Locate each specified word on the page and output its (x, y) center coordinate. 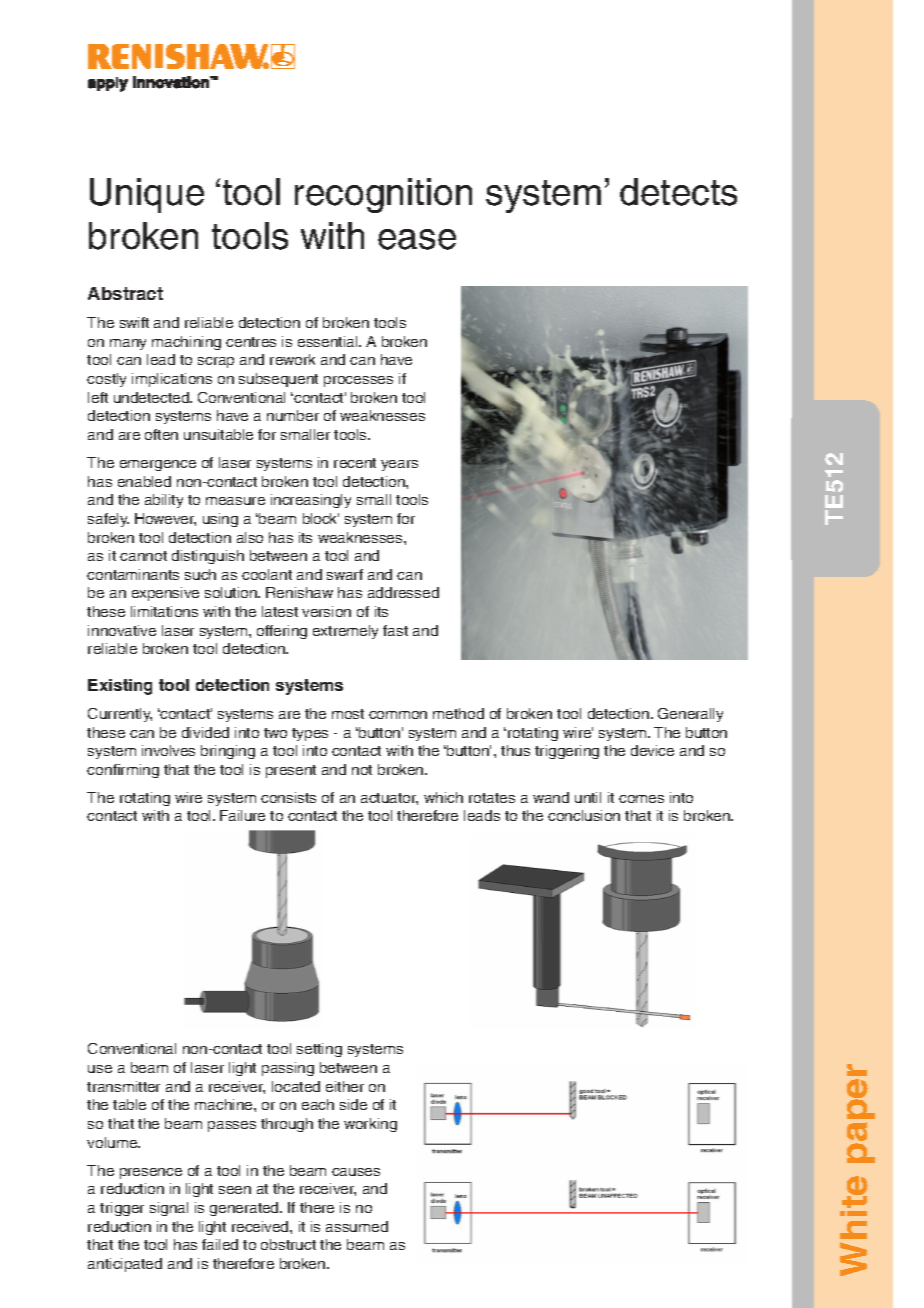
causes (356, 1172)
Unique (147, 195)
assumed (357, 1226)
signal (169, 1209)
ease (417, 239)
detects (678, 192)
